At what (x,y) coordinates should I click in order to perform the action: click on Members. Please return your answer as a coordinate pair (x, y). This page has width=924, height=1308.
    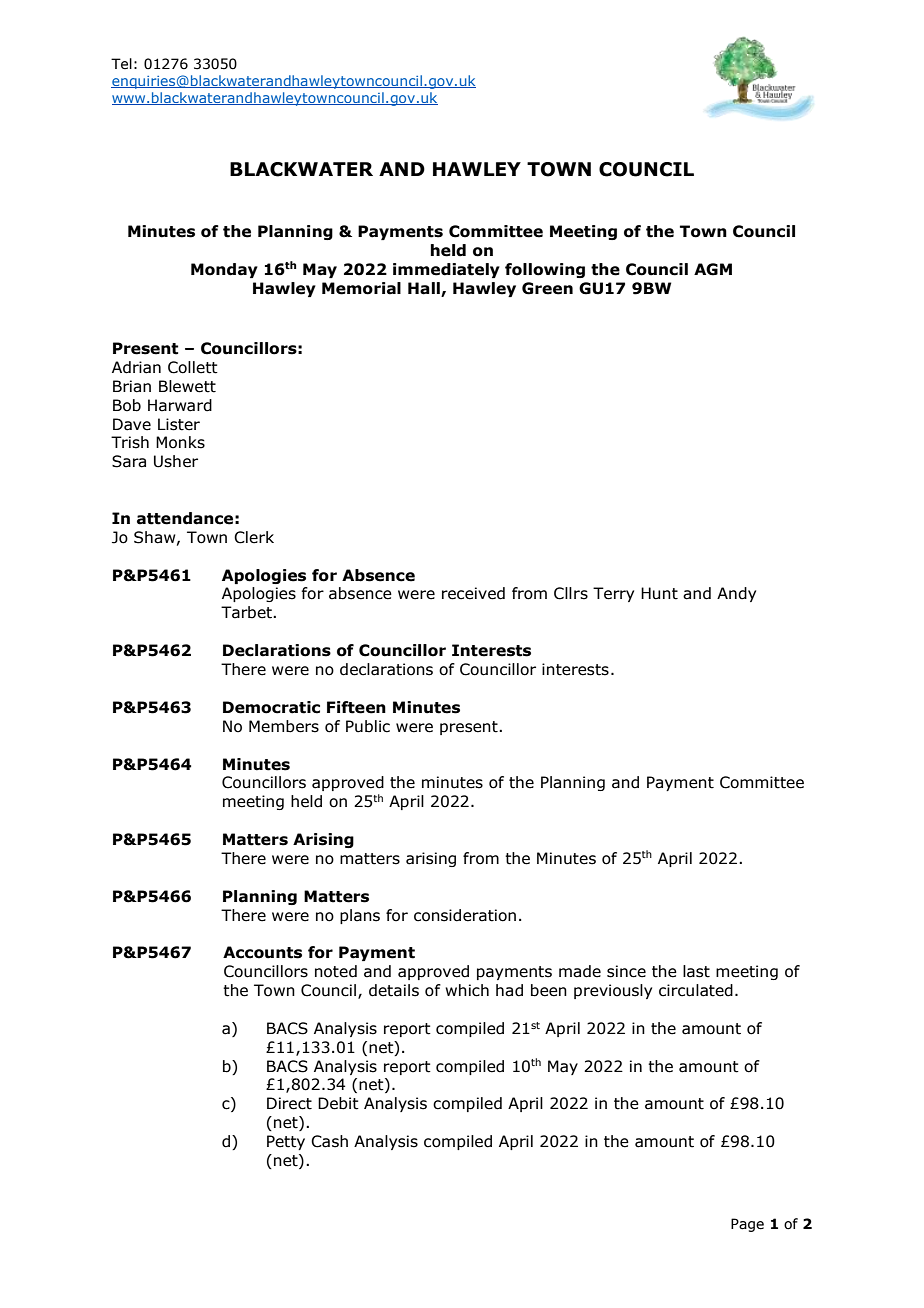
    Looking at the image, I should click on (284, 726).
